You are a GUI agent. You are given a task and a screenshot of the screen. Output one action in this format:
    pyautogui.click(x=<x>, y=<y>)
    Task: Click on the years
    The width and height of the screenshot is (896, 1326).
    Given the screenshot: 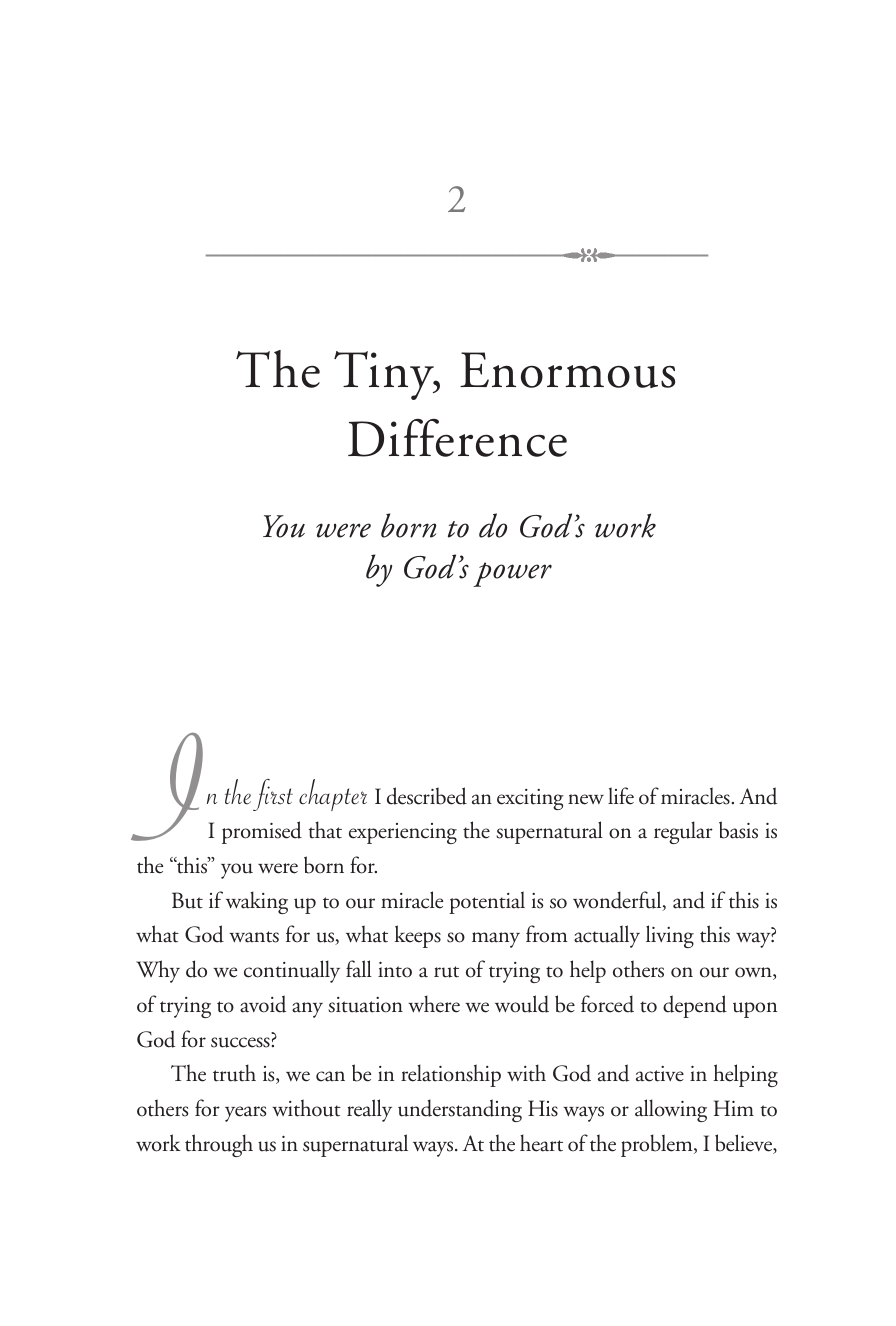 What is the action you would take?
    pyautogui.click(x=245, y=1114)
